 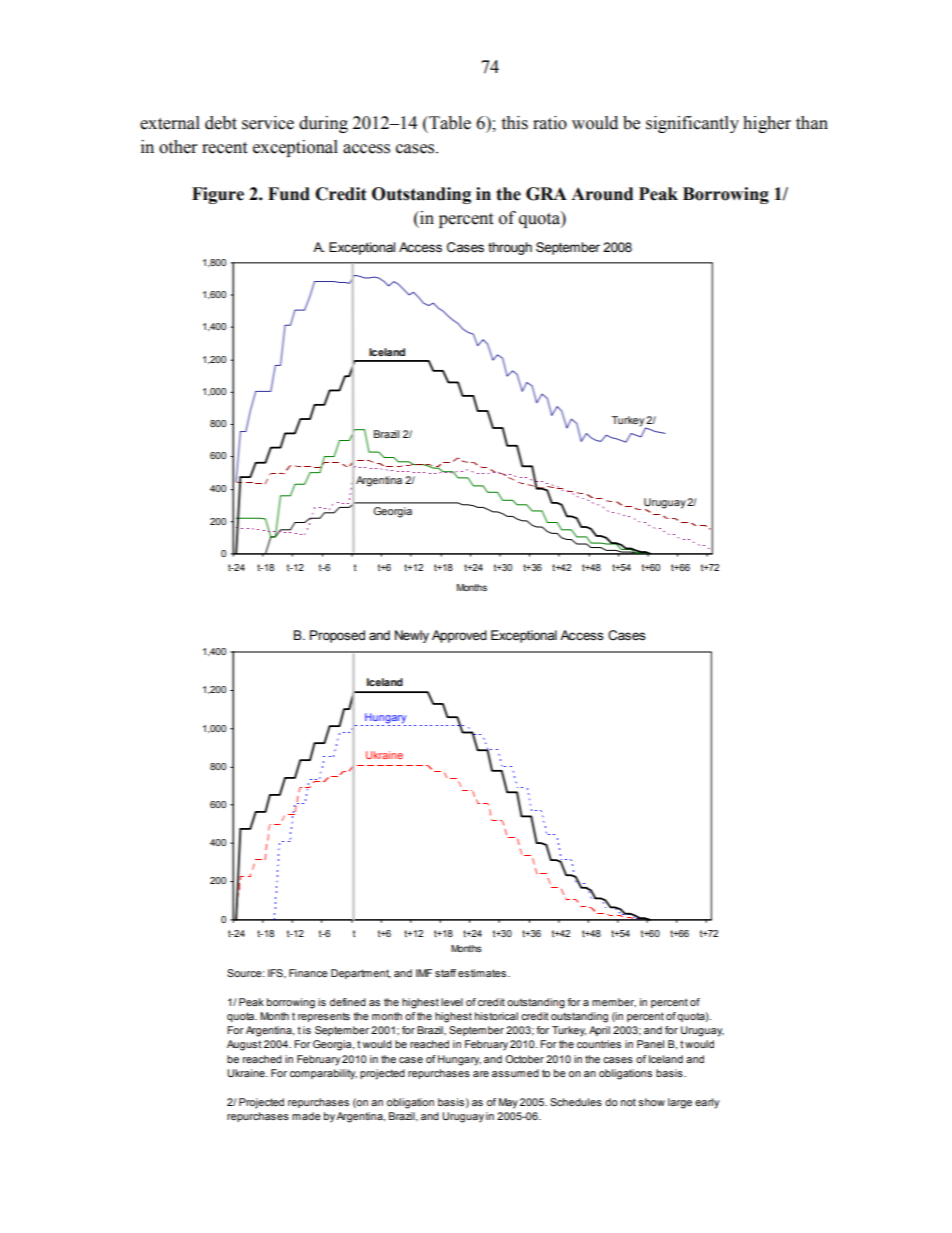 What do you see at coordinates (337, 636) in the page?
I see `Proposed` at bounding box center [337, 636].
